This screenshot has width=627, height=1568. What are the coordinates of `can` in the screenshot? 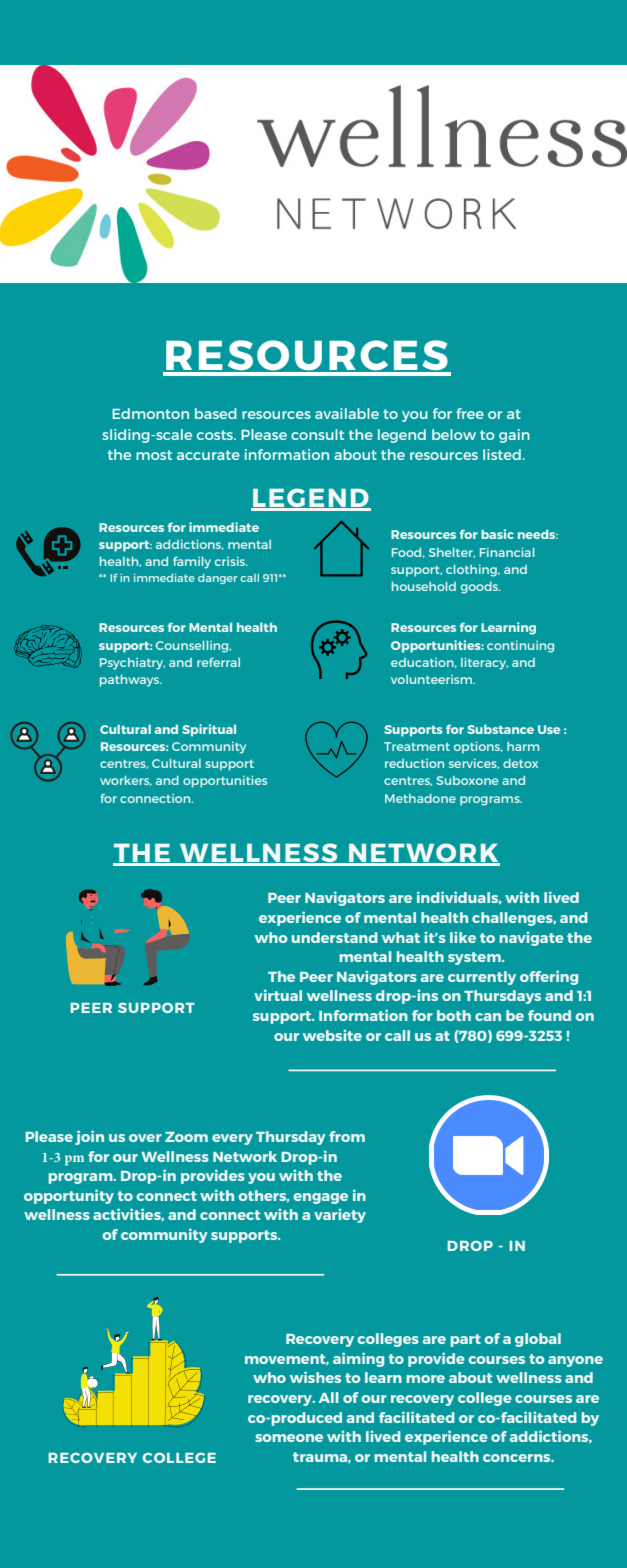 It's located at (488, 1017).
